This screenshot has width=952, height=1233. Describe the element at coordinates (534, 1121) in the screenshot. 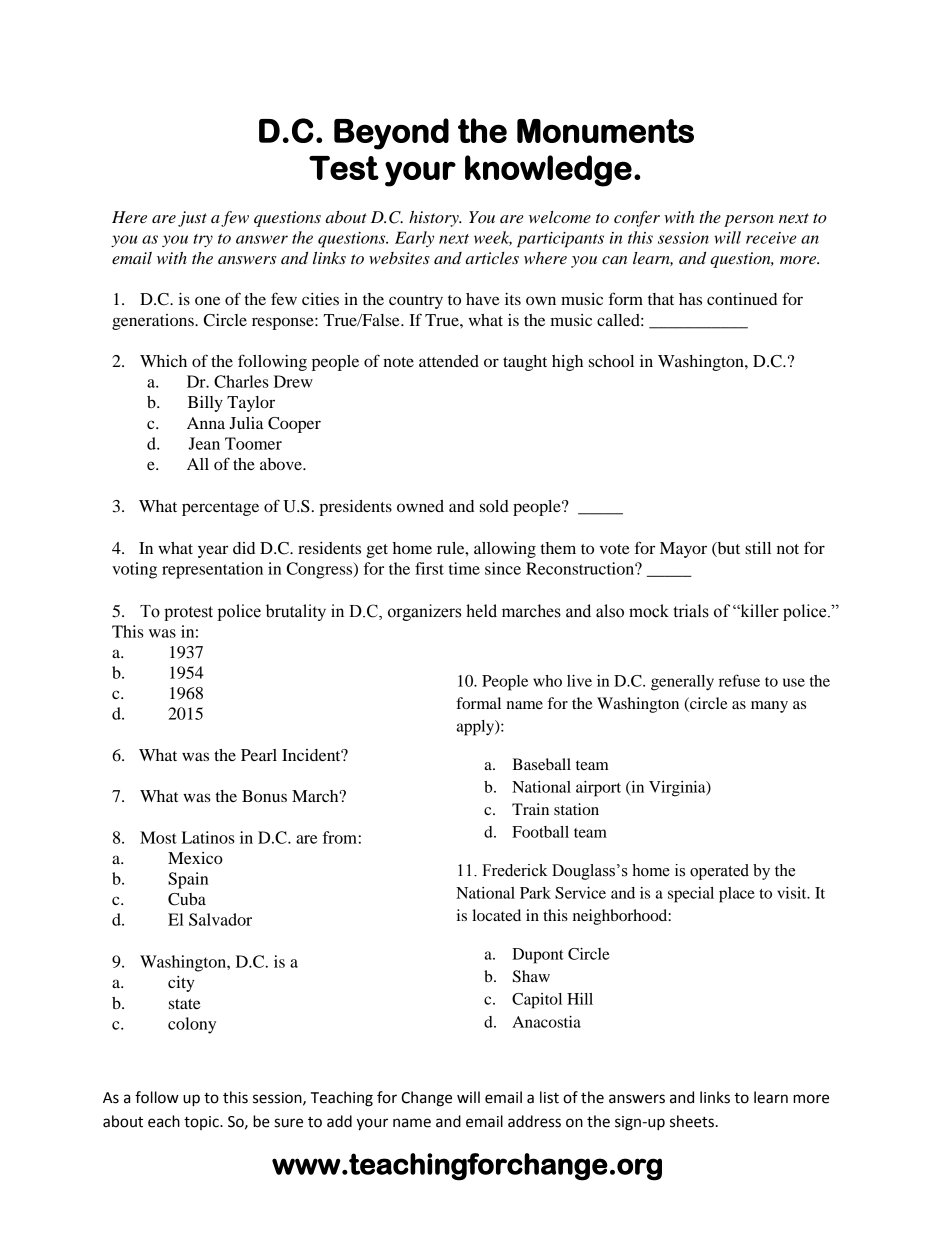

I see `address` at that location.
